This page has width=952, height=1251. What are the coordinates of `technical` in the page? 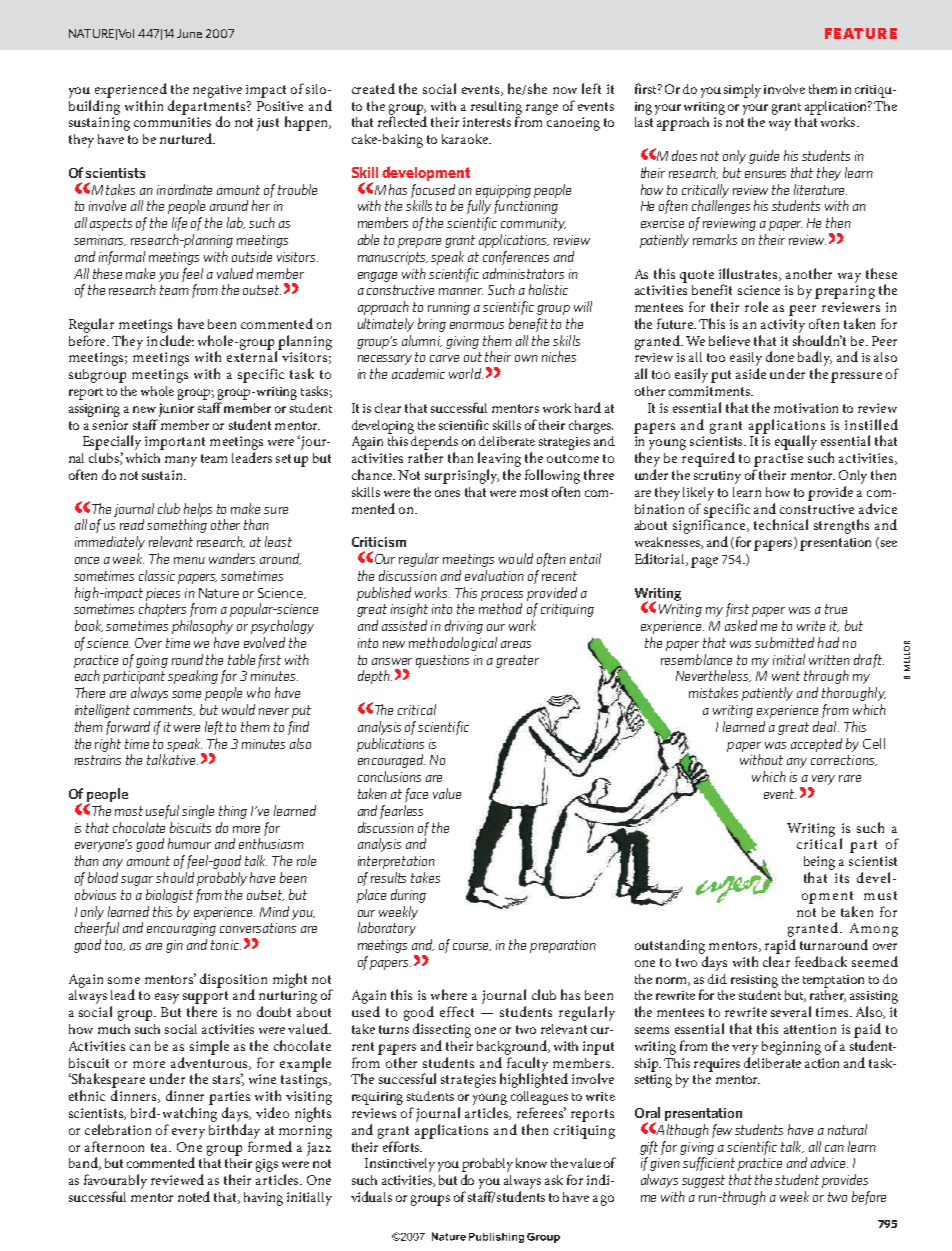 It's located at (781, 524).
